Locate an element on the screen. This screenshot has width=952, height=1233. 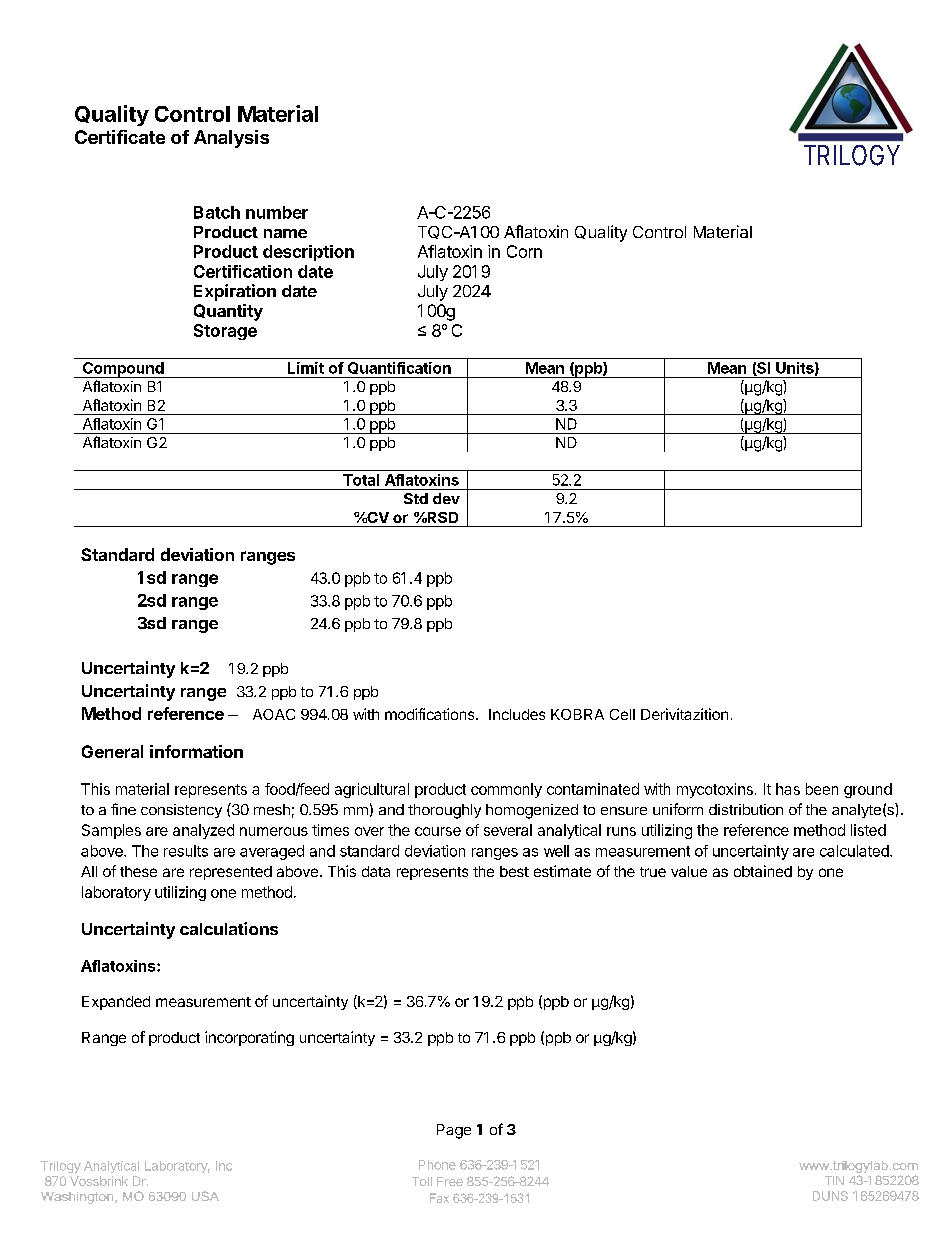
Cell is located at coordinates (622, 714).
